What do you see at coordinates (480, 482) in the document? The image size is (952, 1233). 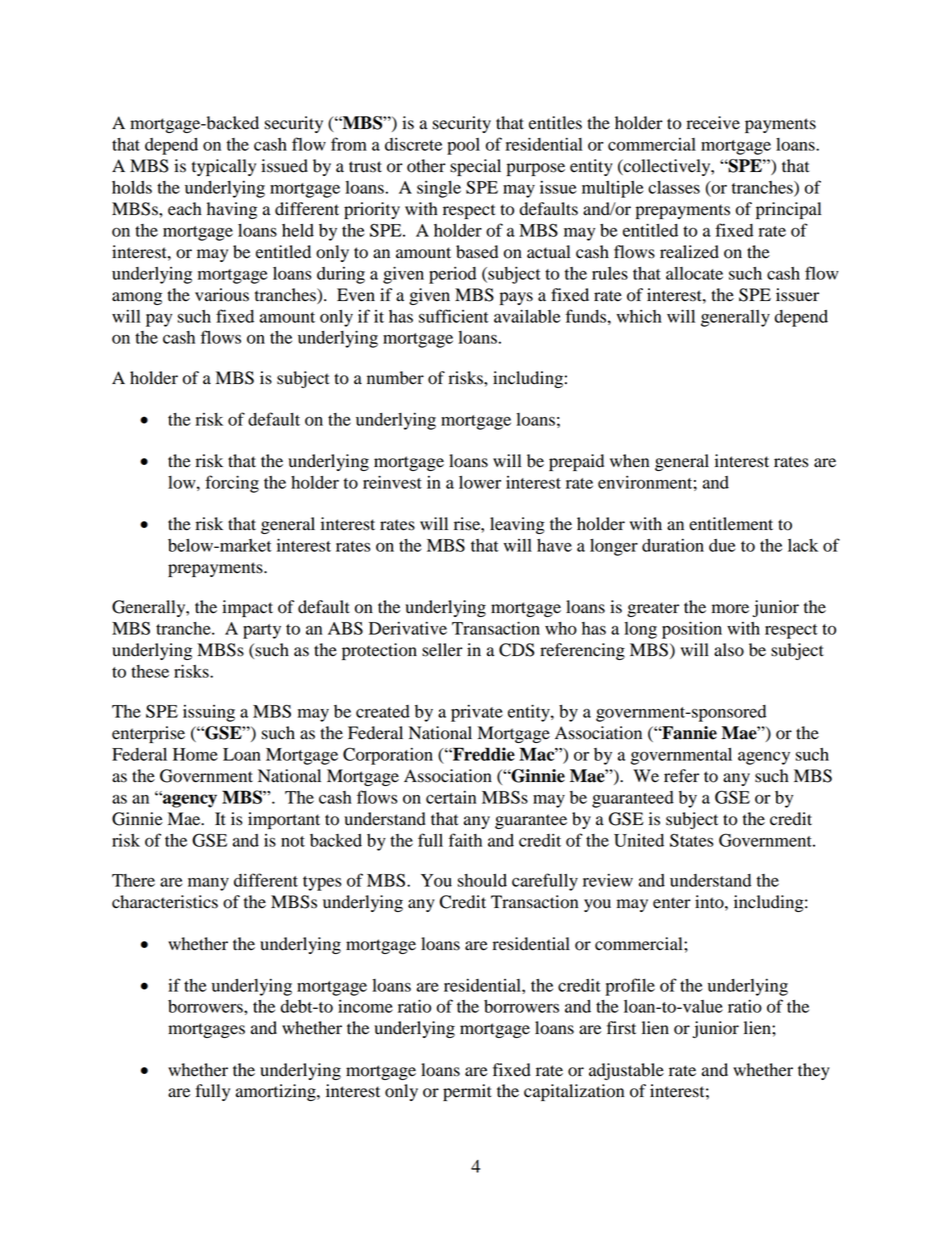 I see `lower` at bounding box center [480, 482].
